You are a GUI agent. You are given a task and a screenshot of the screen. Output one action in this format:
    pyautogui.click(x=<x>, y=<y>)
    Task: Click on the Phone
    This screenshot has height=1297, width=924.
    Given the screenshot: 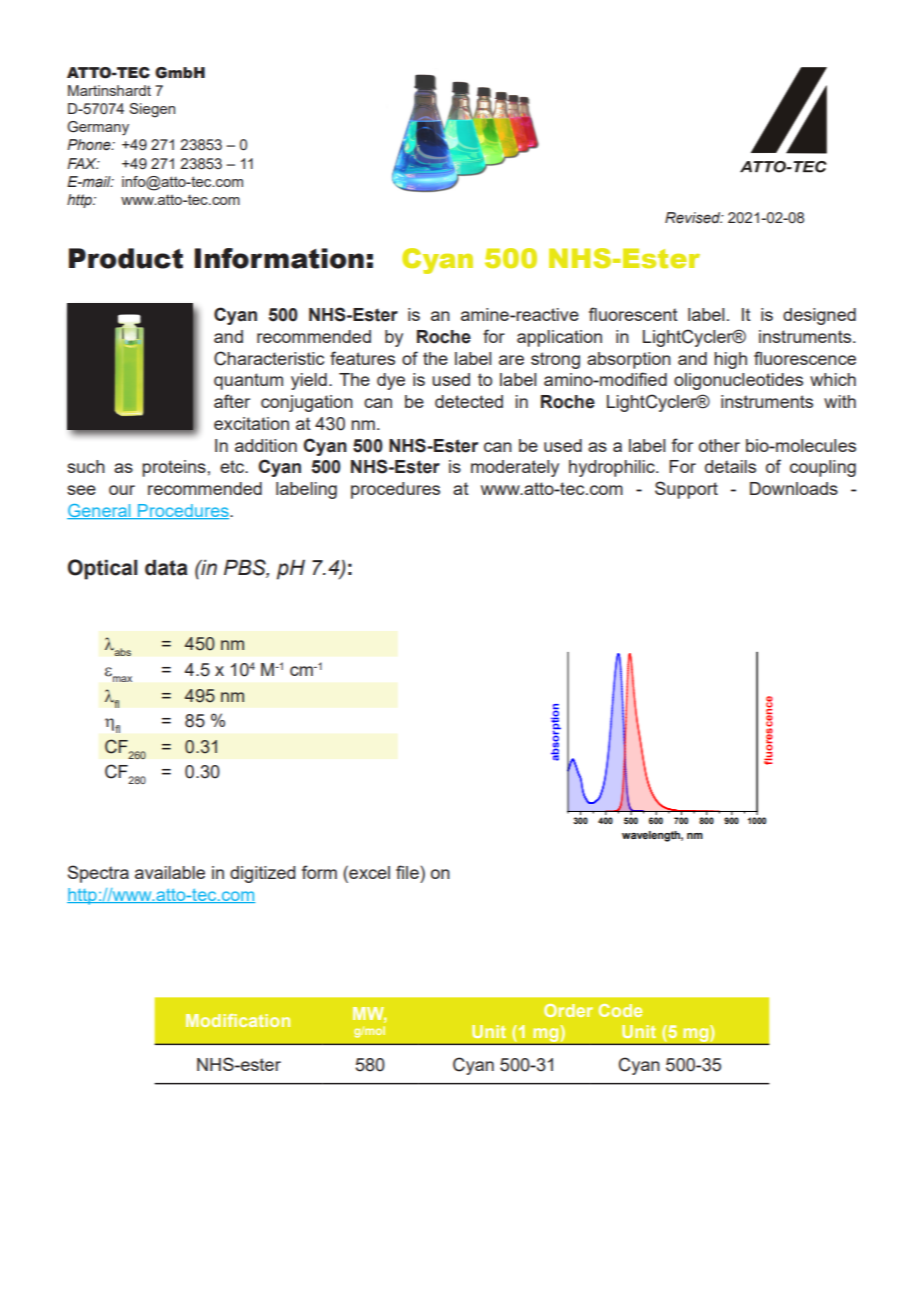 What is the action you would take?
    pyautogui.click(x=90, y=145)
